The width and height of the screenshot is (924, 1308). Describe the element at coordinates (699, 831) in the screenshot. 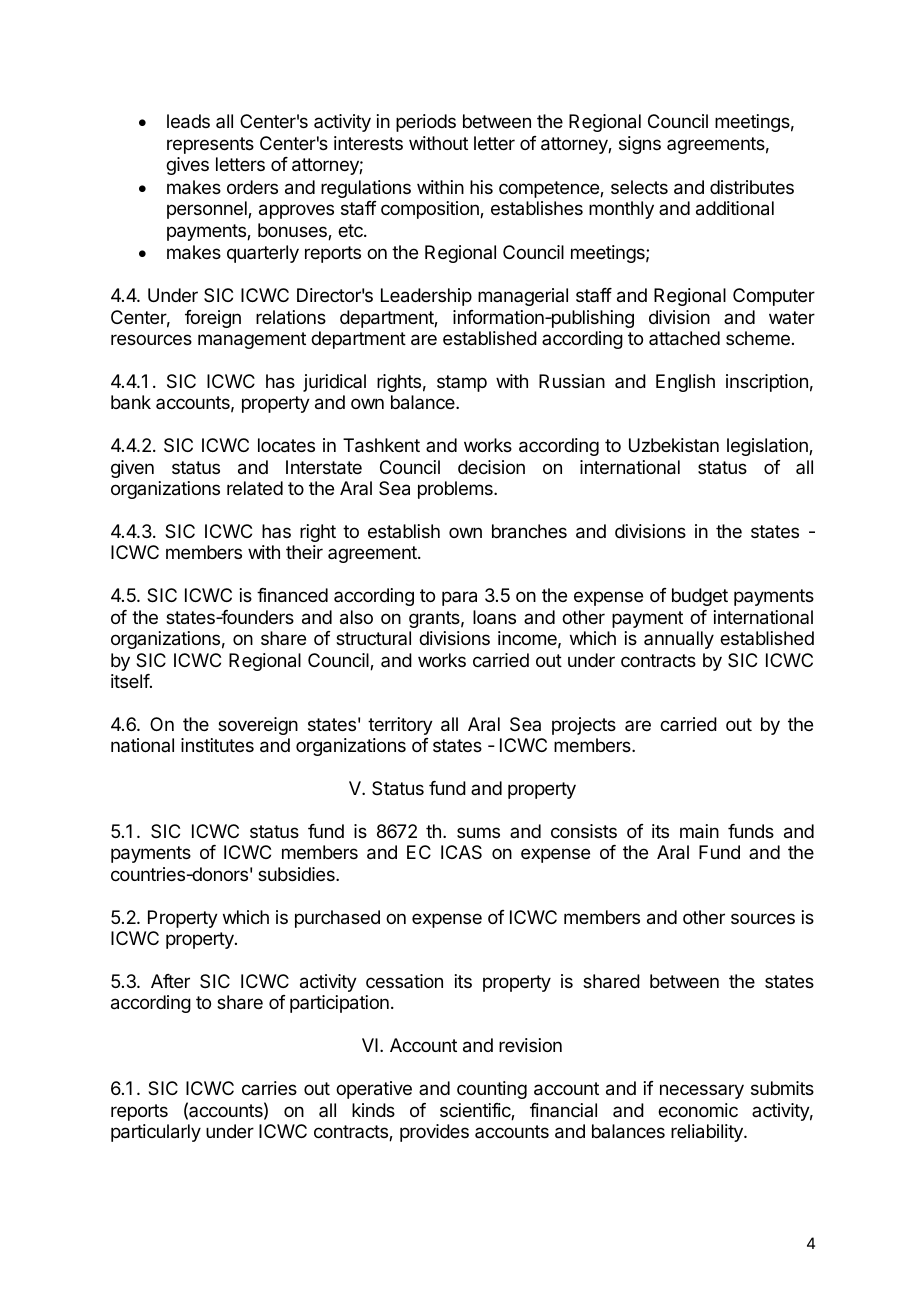

I see `main` at that location.
